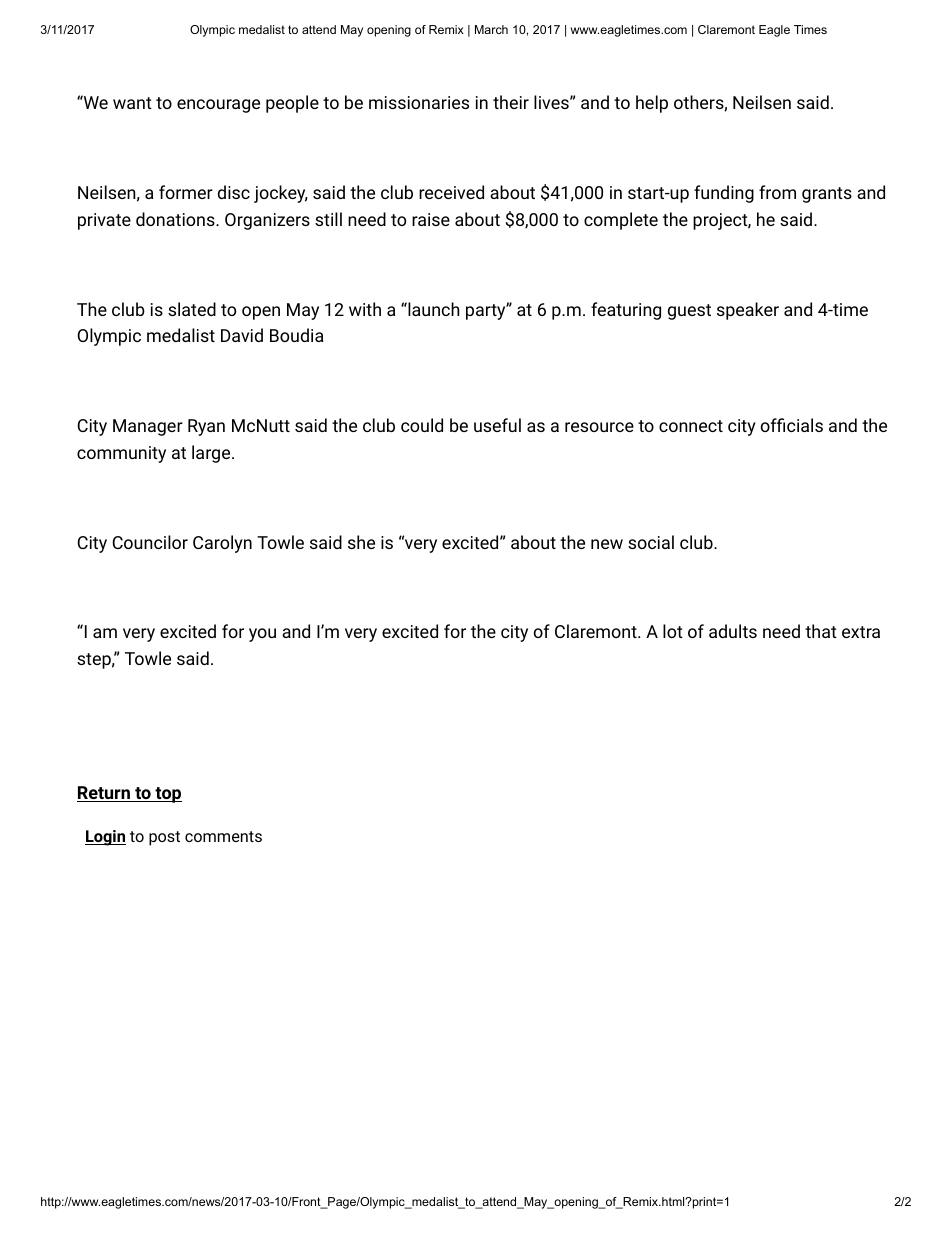 The image size is (952, 1233). I want to click on Ryan, so click(206, 427).
